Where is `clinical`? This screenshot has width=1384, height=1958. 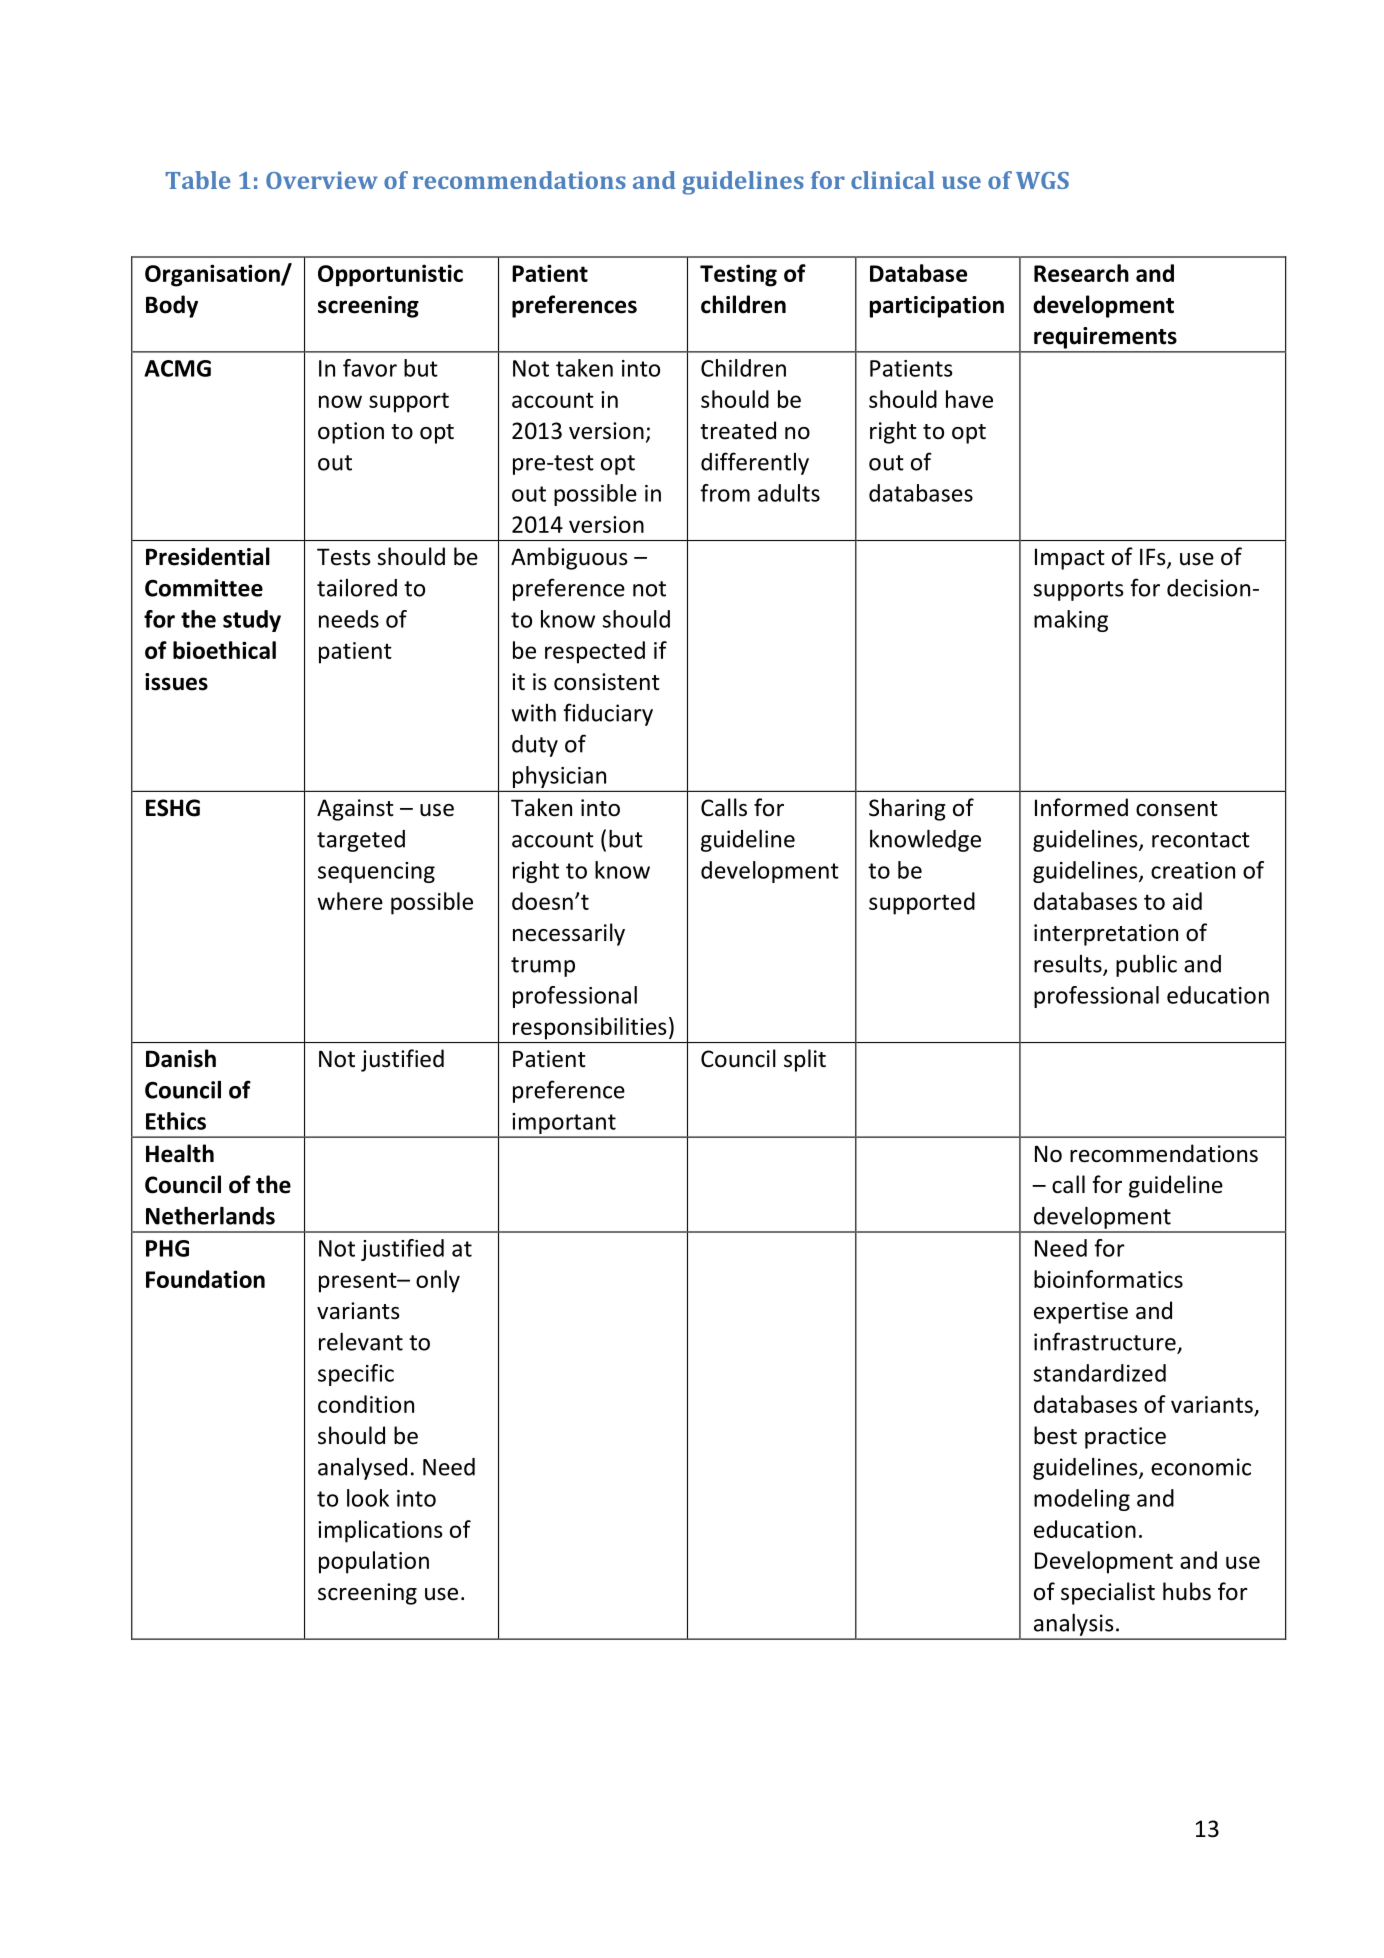
clinical is located at coordinates (893, 180).
